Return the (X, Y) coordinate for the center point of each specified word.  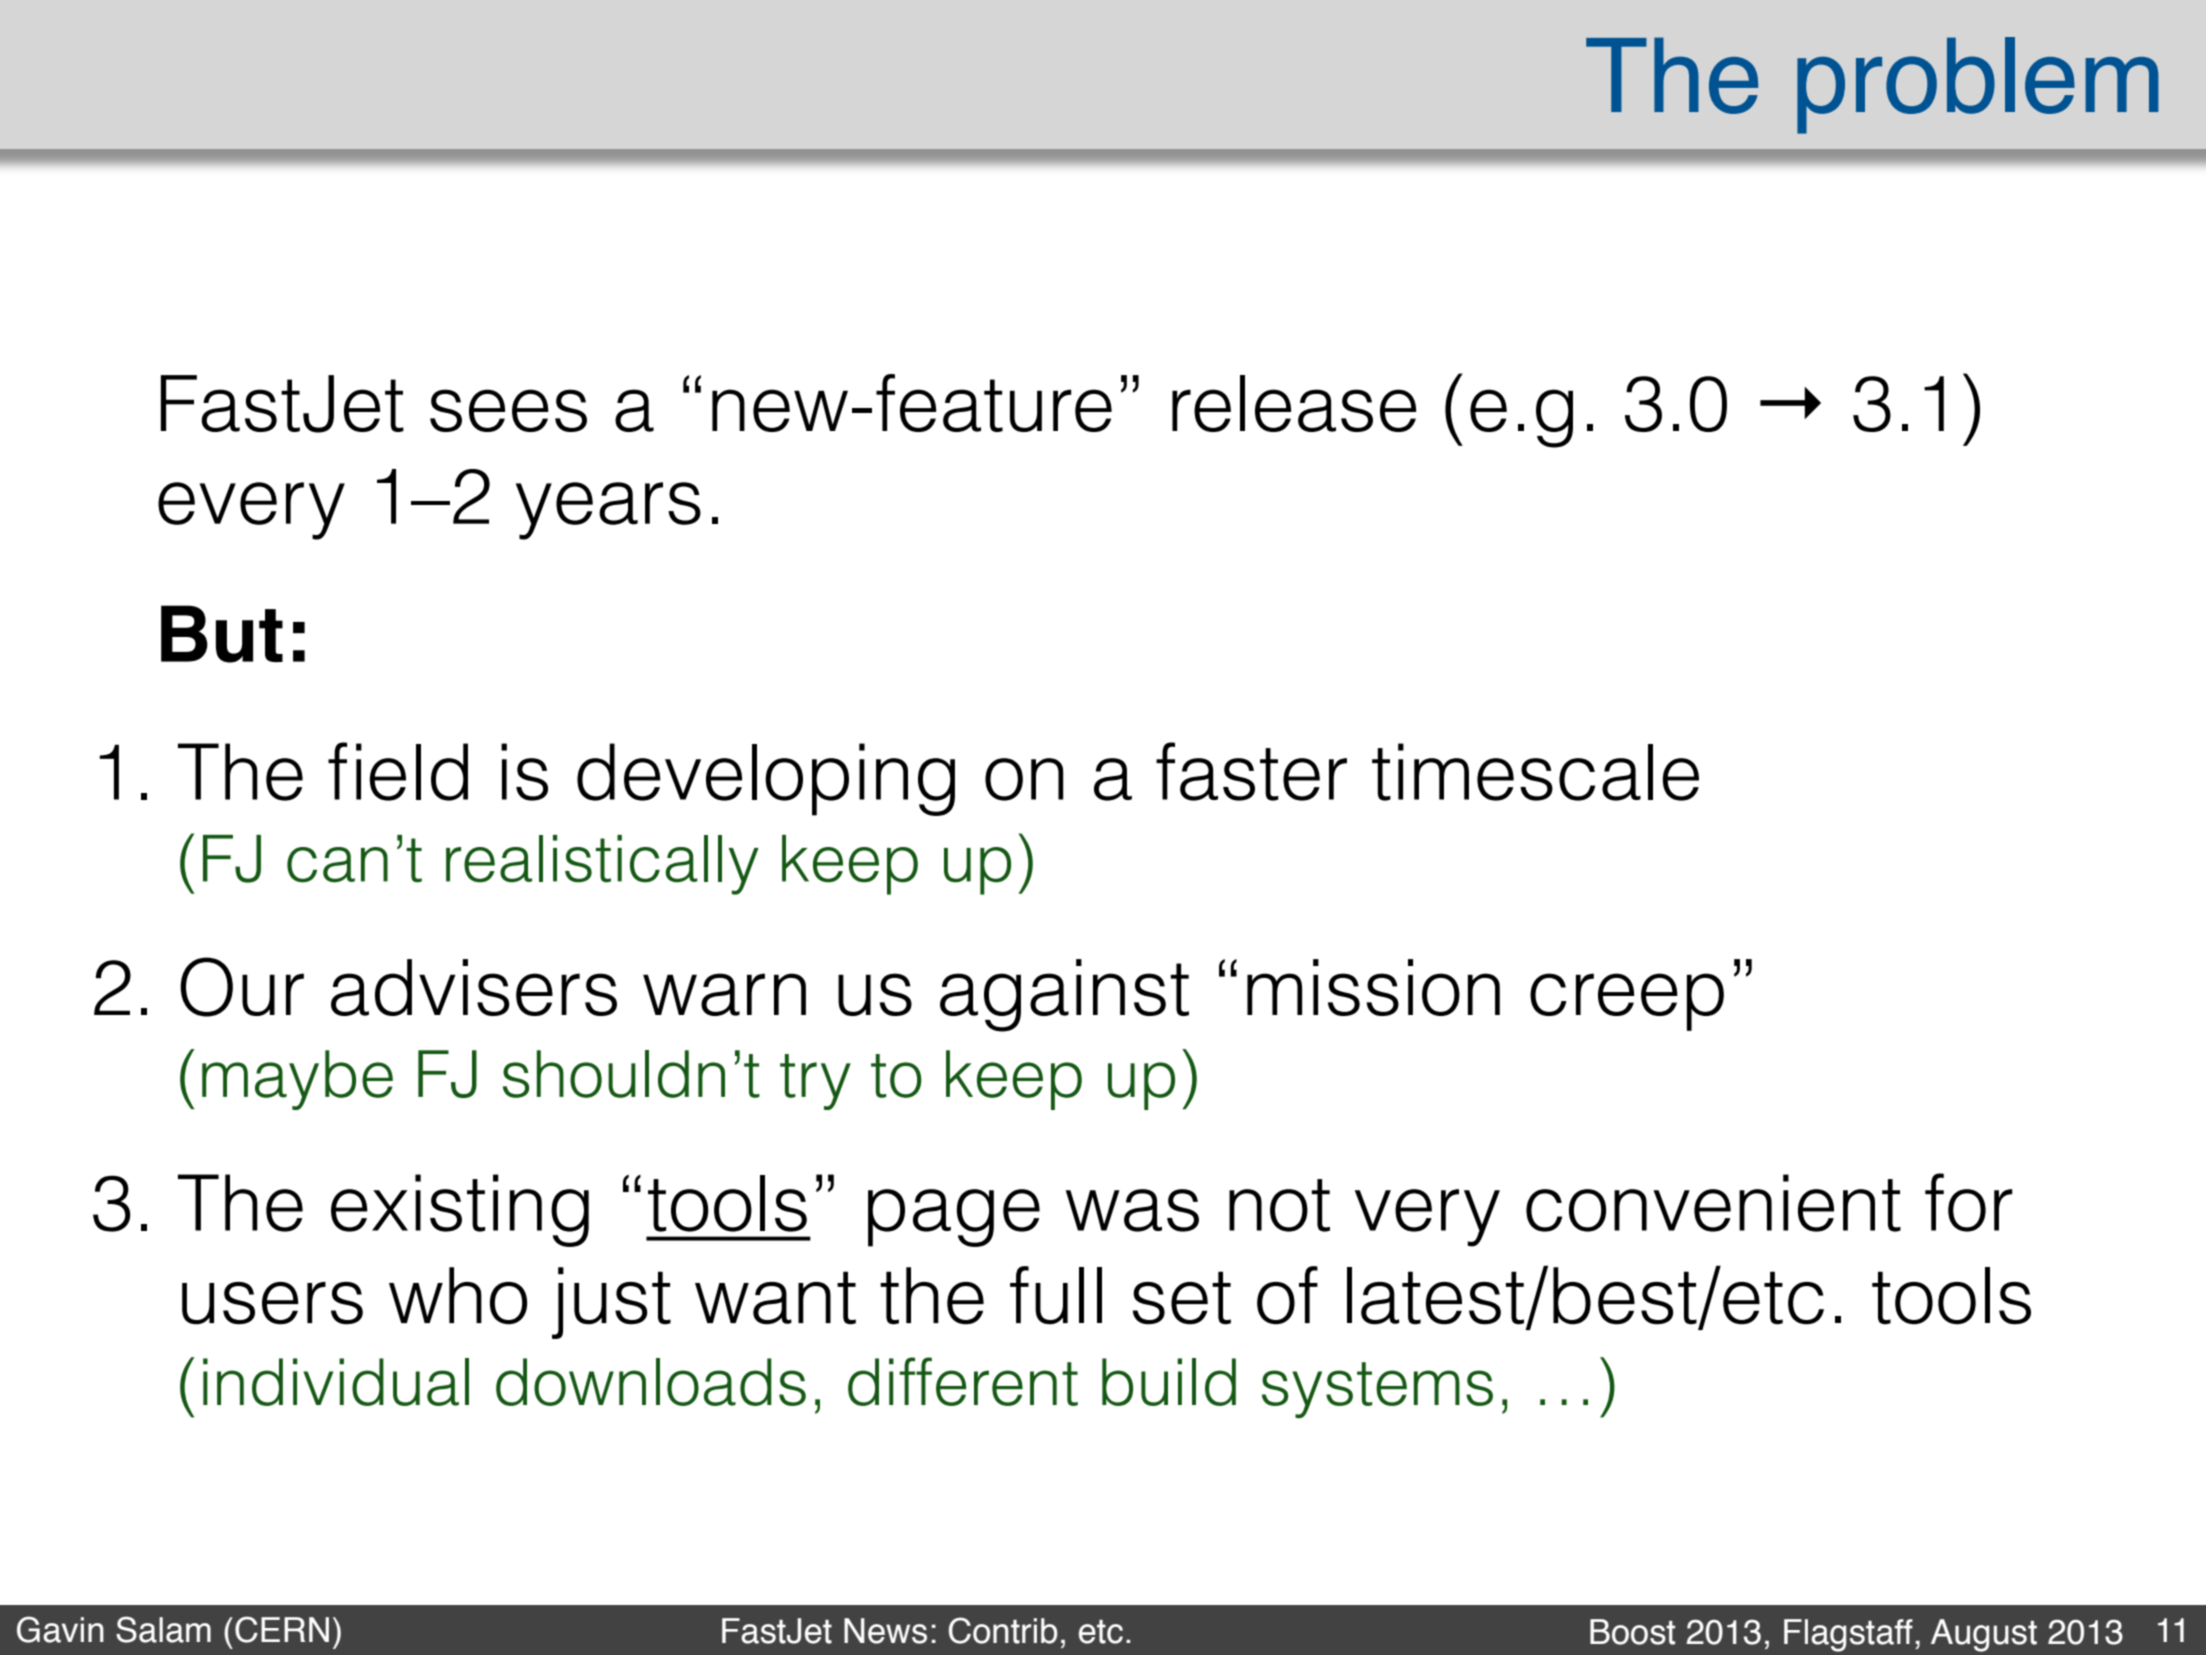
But (222, 634)
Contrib (1003, 1630)
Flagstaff (1848, 1635)
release (1294, 403)
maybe (297, 1080)
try (815, 1082)
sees (508, 410)
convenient (1713, 1203)
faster (1251, 771)
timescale (1535, 772)
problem (1978, 85)
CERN (282, 1629)
